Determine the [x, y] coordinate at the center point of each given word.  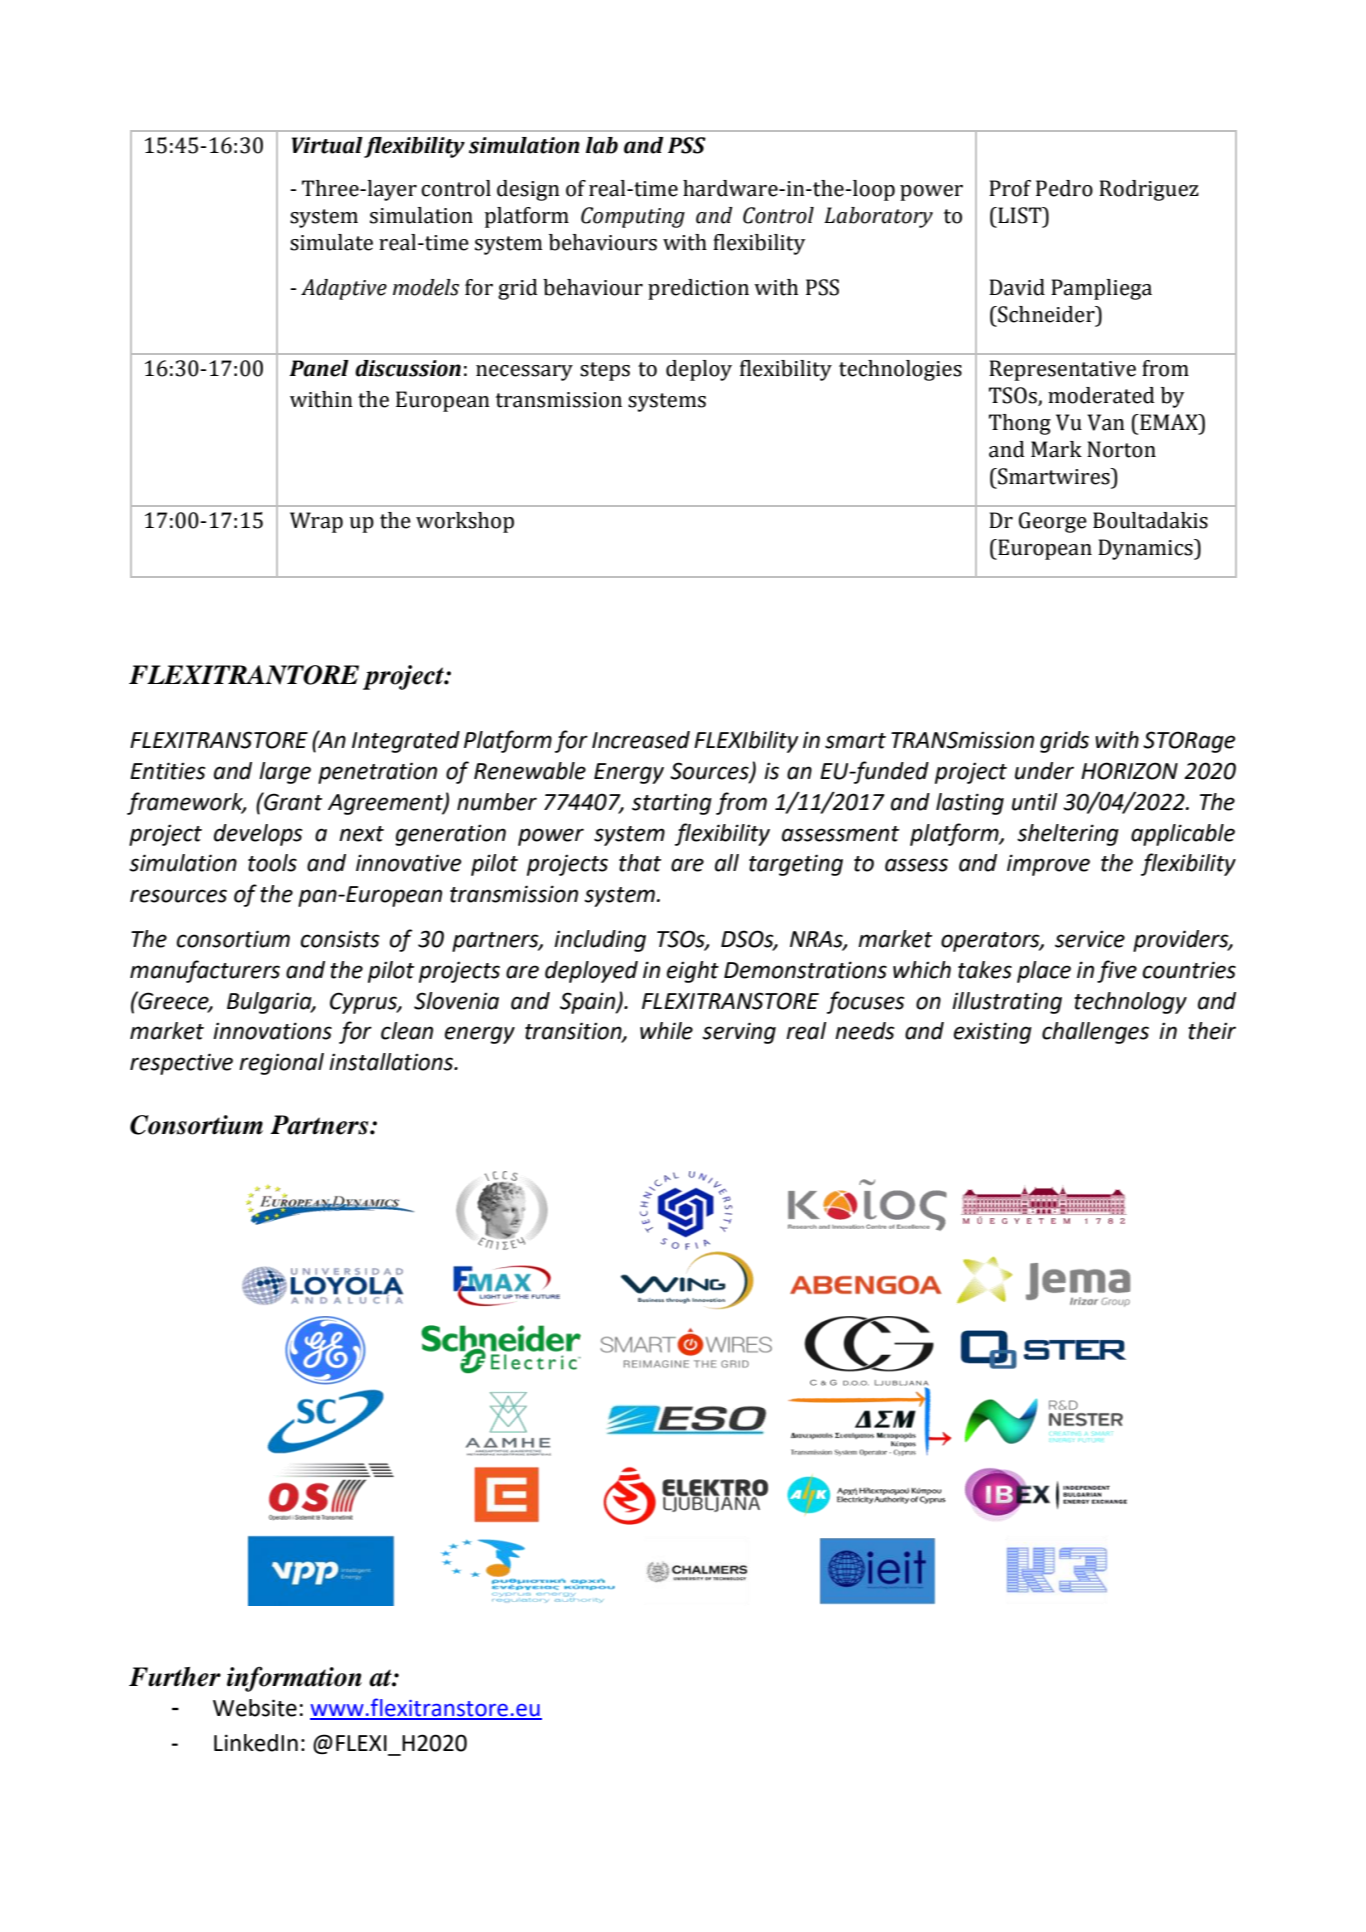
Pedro [1064, 188]
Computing [633, 217]
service [1090, 939]
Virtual [327, 145]
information [294, 1679]
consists [340, 939]
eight [693, 972]
